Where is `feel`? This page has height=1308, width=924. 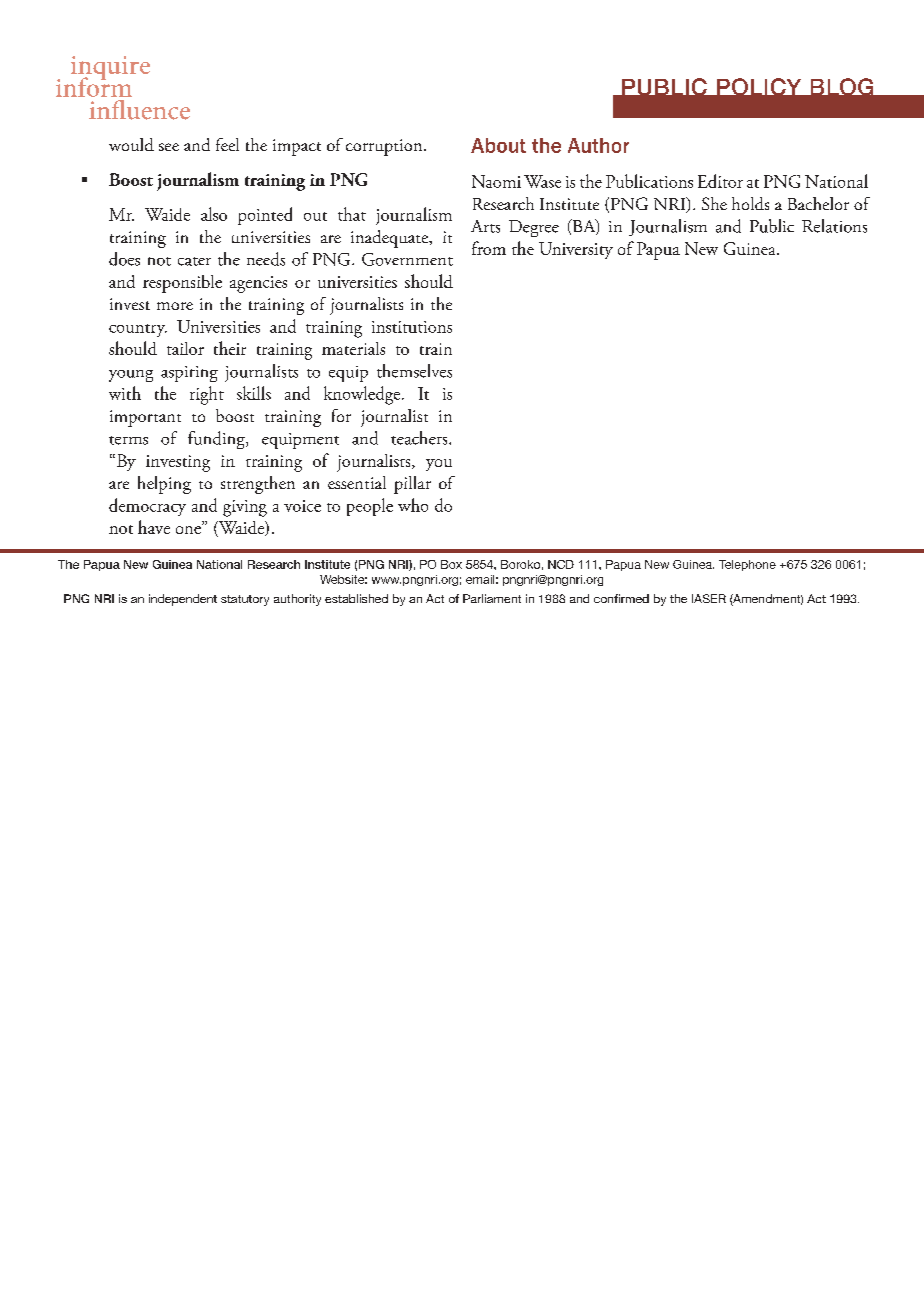 feel is located at coordinates (227, 144).
